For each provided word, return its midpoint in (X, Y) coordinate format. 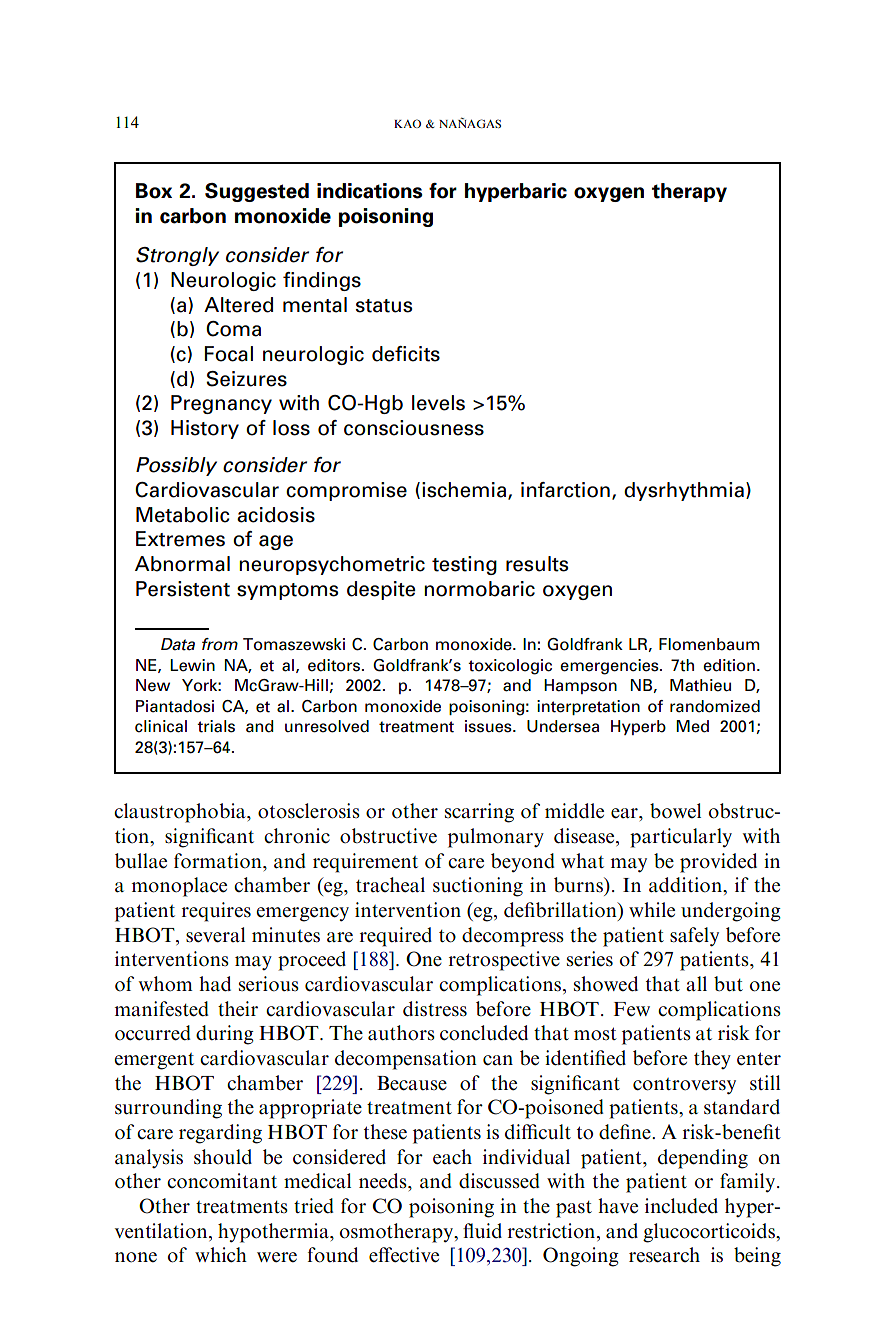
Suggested (257, 192)
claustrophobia (181, 813)
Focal (229, 354)
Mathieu (700, 685)
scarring (479, 813)
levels (438, 403)
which (221, 1255)
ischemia (465, 491)
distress (435, 1009)
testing (464, 565)
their (238, 1009)
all (696, 983)
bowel (675, 811)
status (384, 306)
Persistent (183, 589)
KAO (407, 123)
